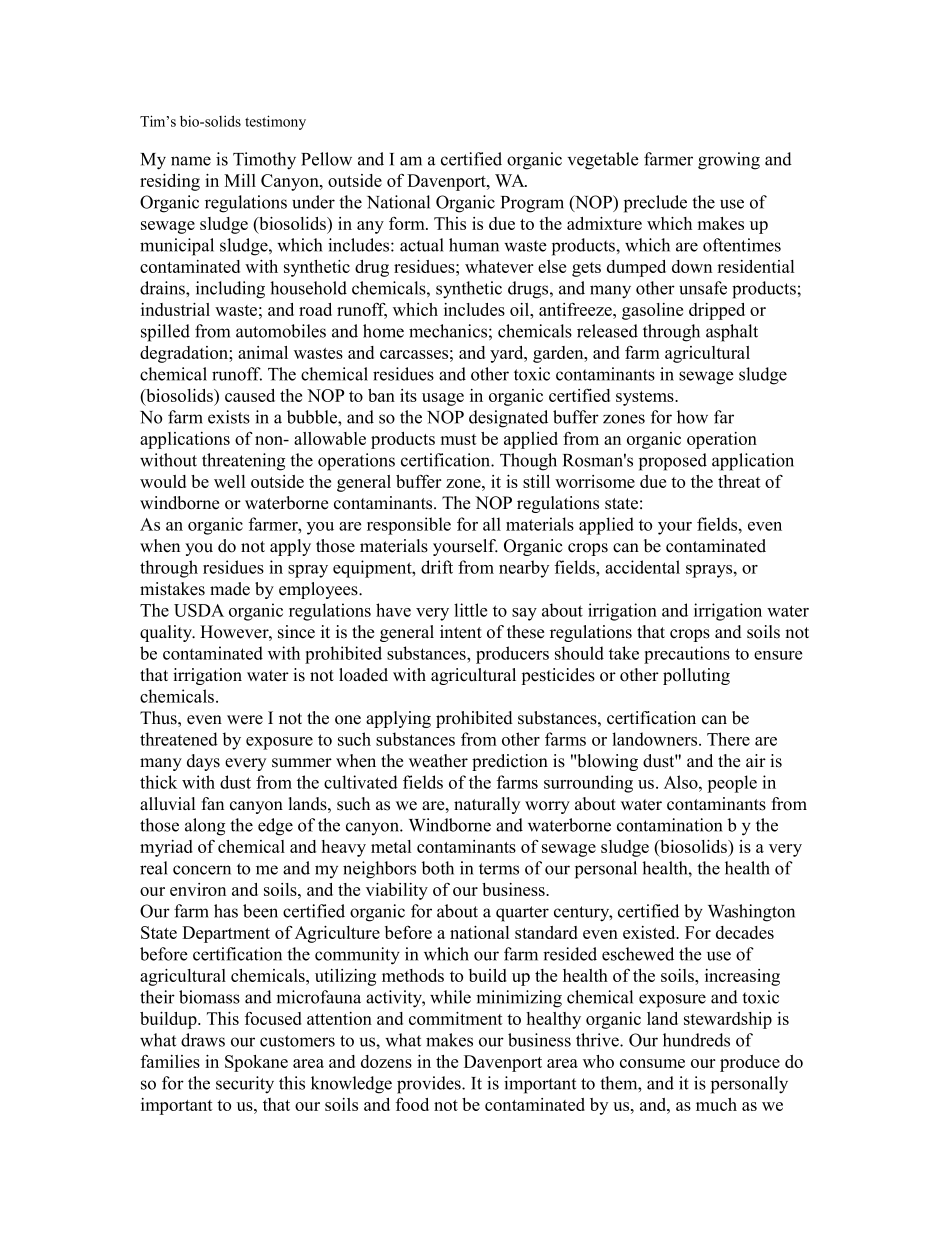 This screenshot has width=952, height=1233. What do you see at coordinates (646, 398) in the screenshot?
I see `systems` at bounding box center [646, 398].
